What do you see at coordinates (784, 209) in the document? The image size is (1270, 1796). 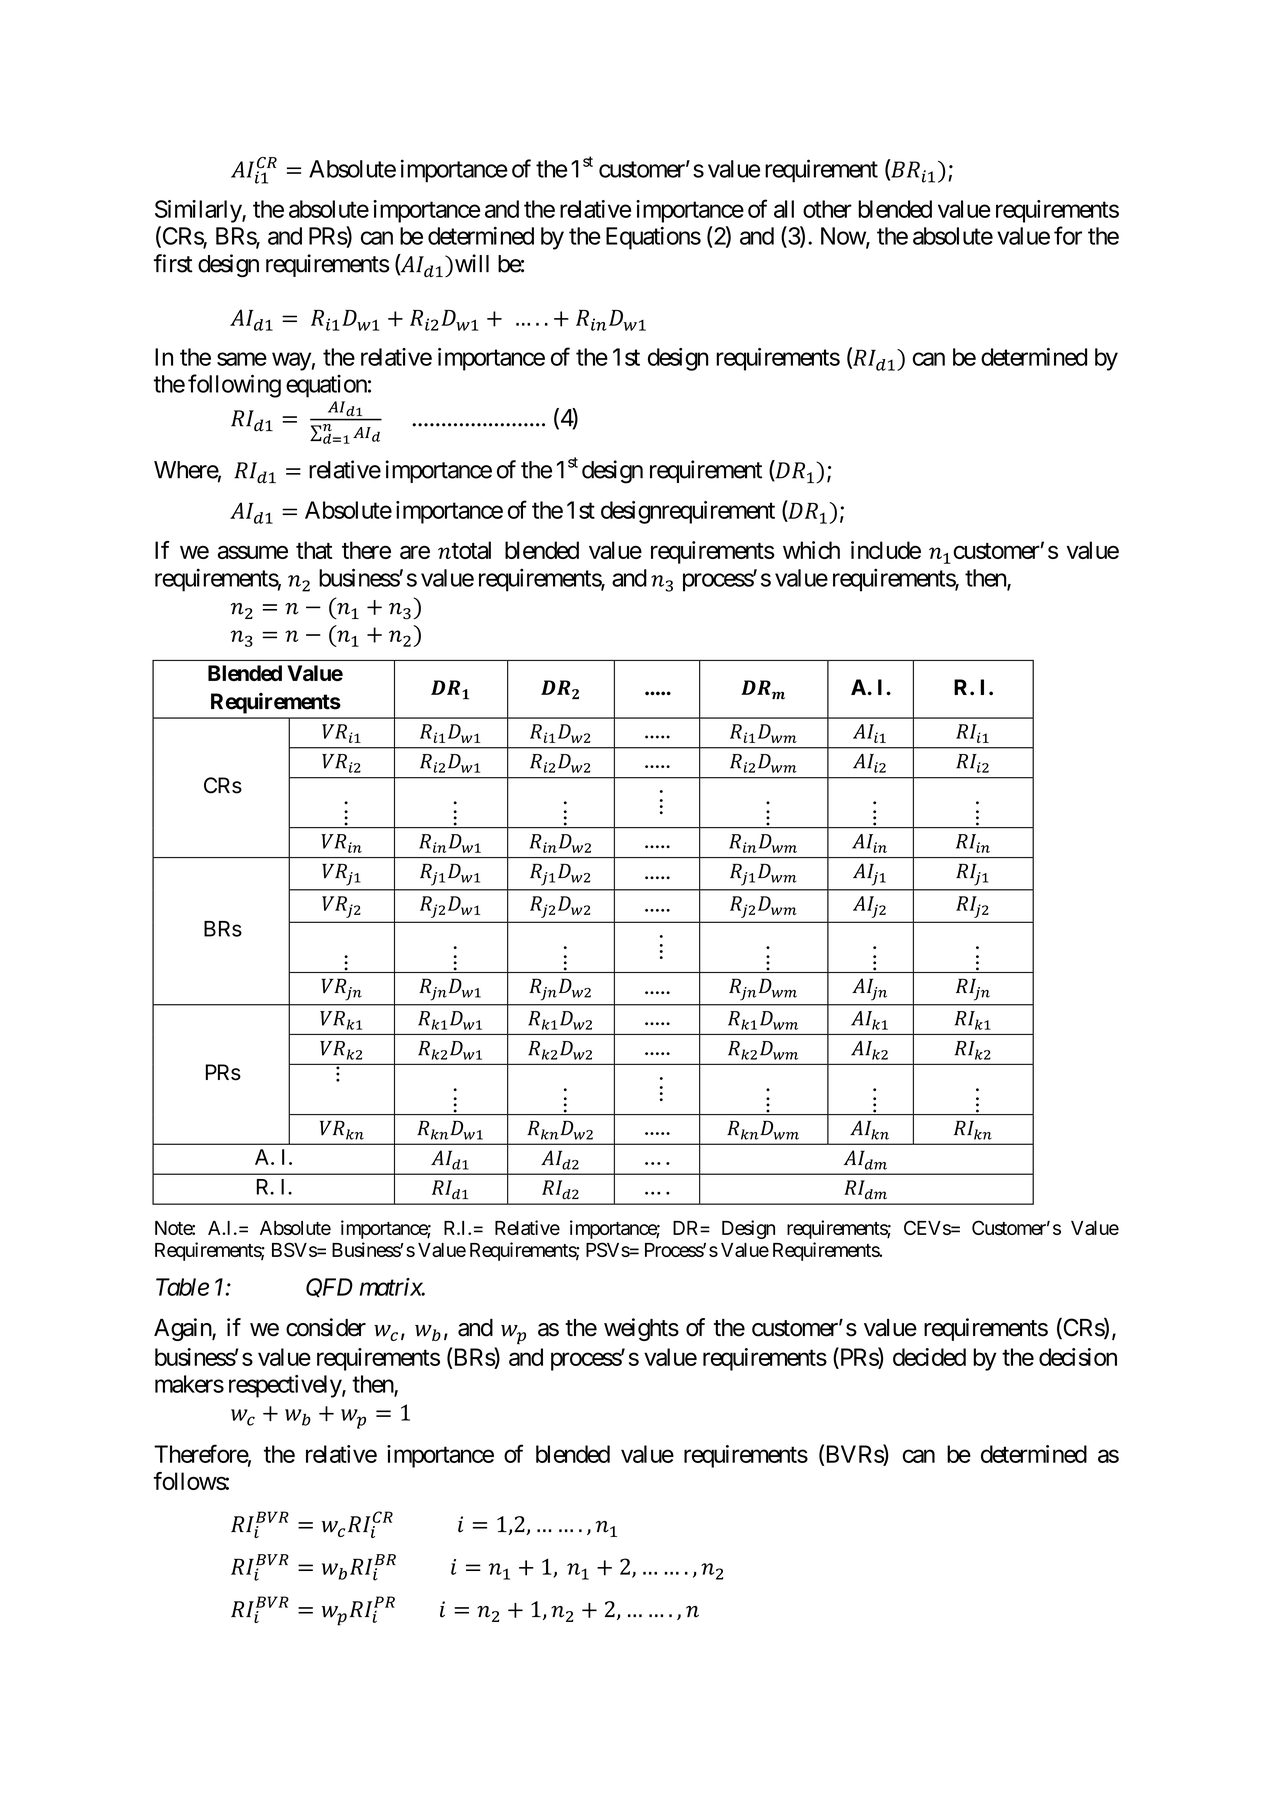 I see `all` at bounding box center [784, 209].
